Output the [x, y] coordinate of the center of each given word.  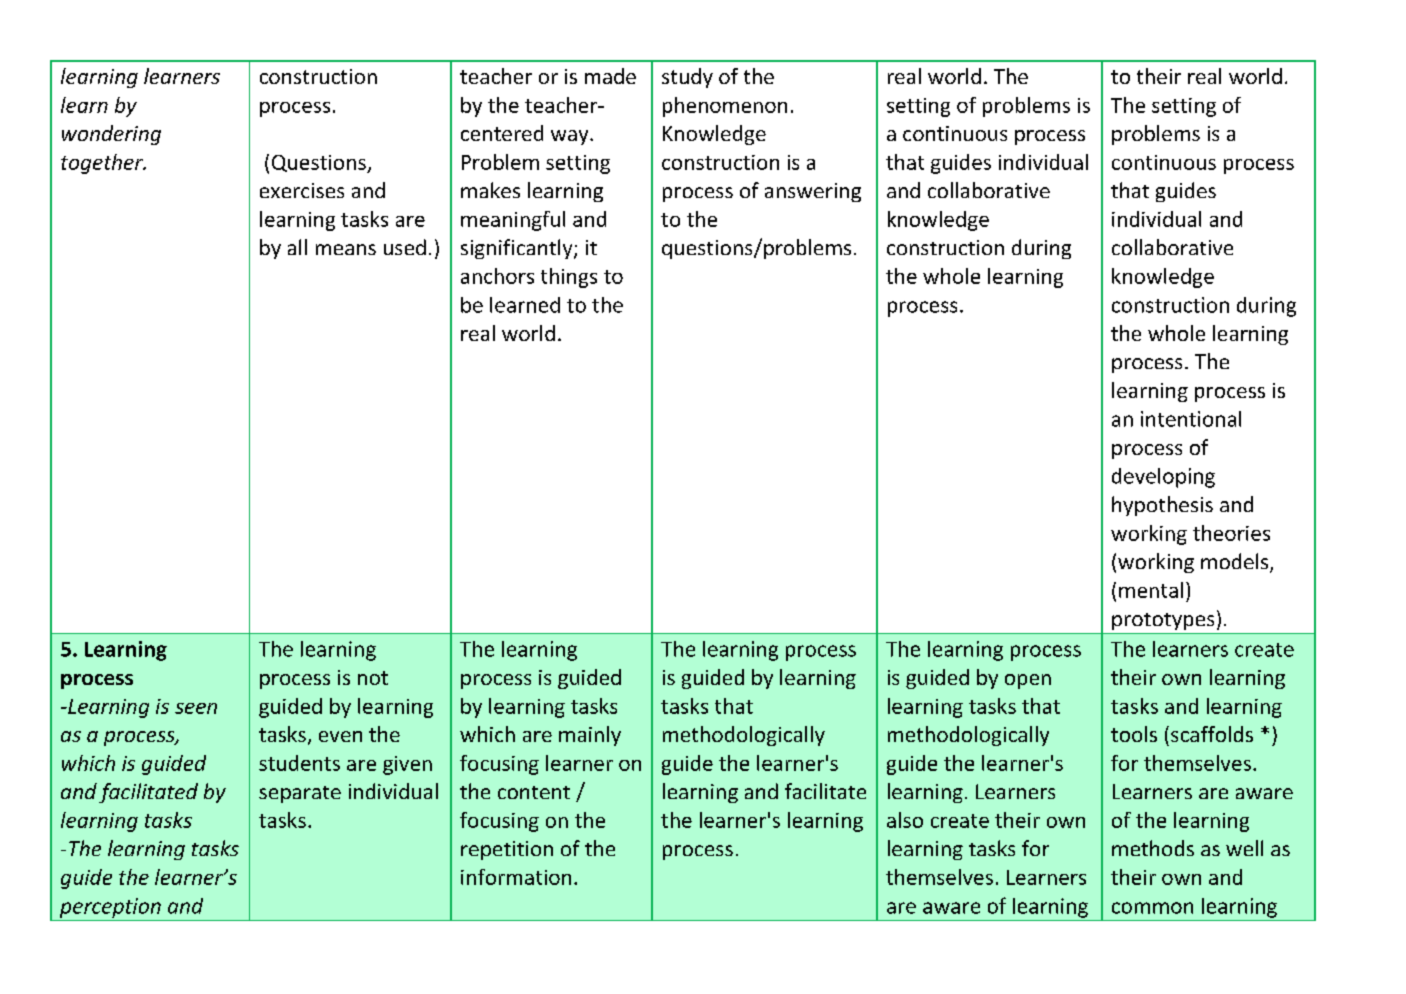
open [1028, 681]
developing [1163, 478]
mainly [590, 736]
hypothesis [1162, 506]
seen [196, 708]
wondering [111, 135]
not [373, 678]
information [516, 877]
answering [813, 192]
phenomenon [725, 107]
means [346, 249]
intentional [1191, 419]
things [569, 278]
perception [110, 908]
